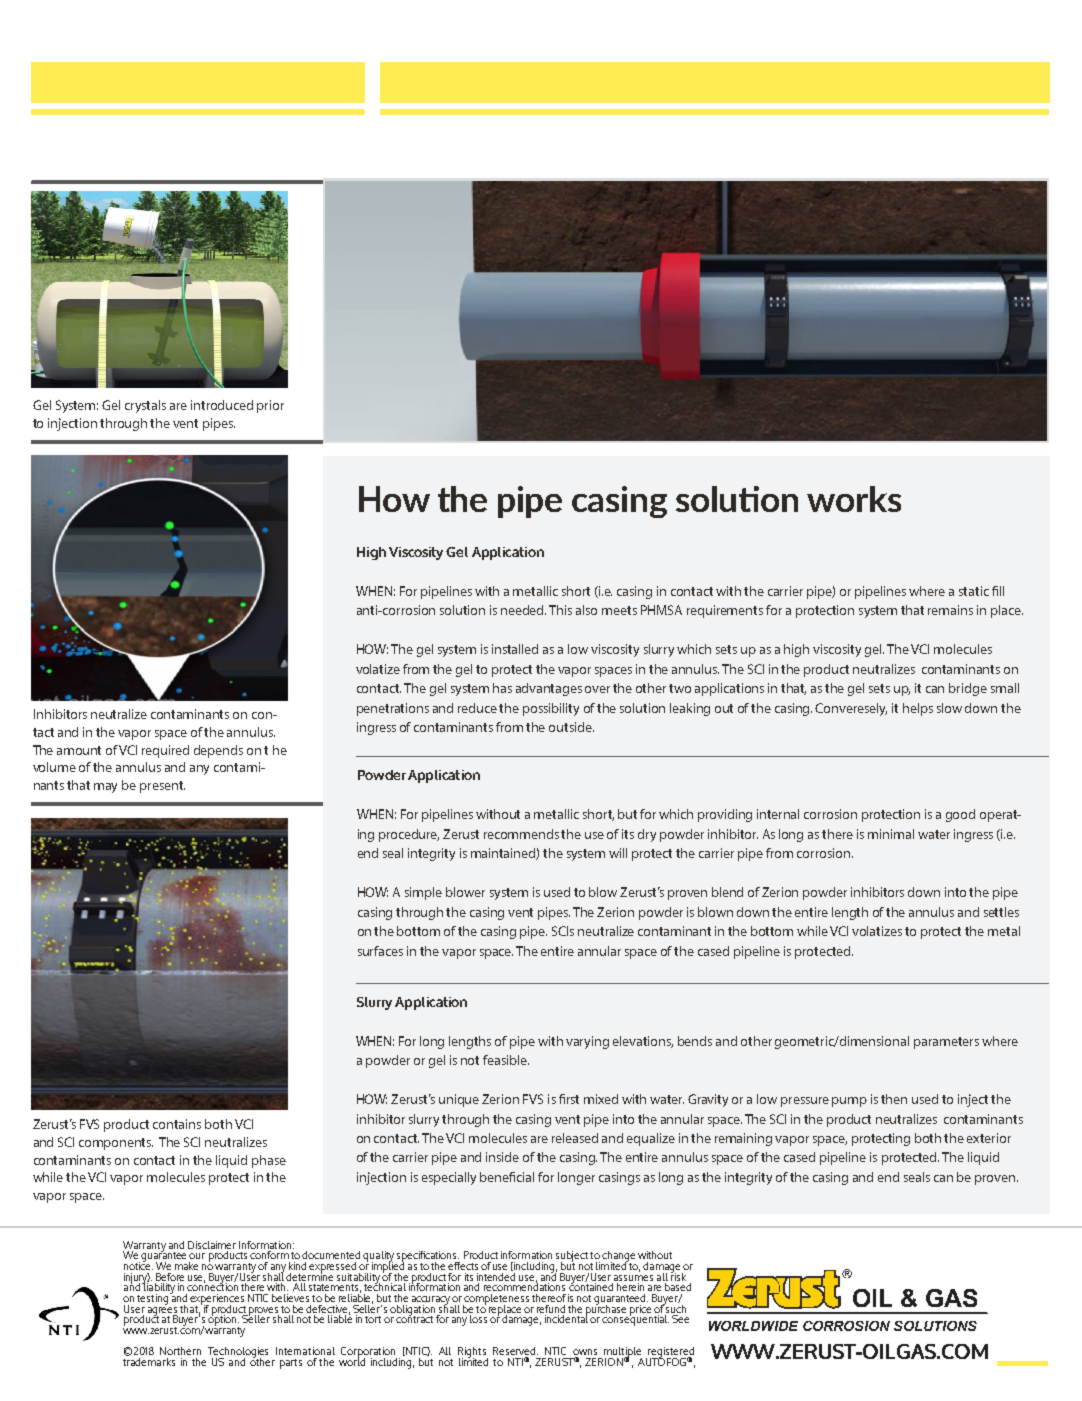 The image size is (1082, 1401). I want to click on works, so click(854, 499).
